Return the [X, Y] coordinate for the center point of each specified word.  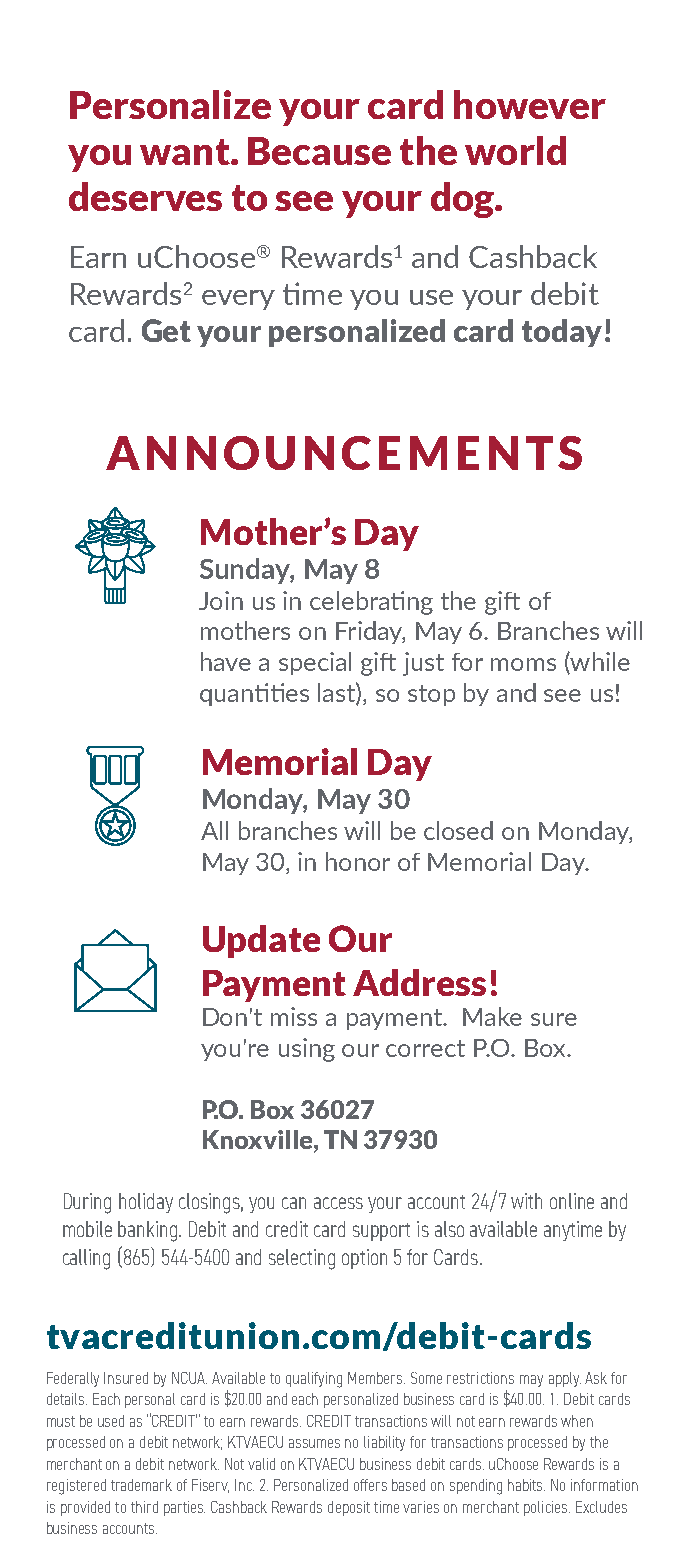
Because [319, 151]
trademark [141, 1485]
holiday [146, 1203]
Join [221, 600]
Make [492, 1016]
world [515, 150]
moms [523, 664]
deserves [145, 196]
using [307, 1050]
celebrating [371, 603]
